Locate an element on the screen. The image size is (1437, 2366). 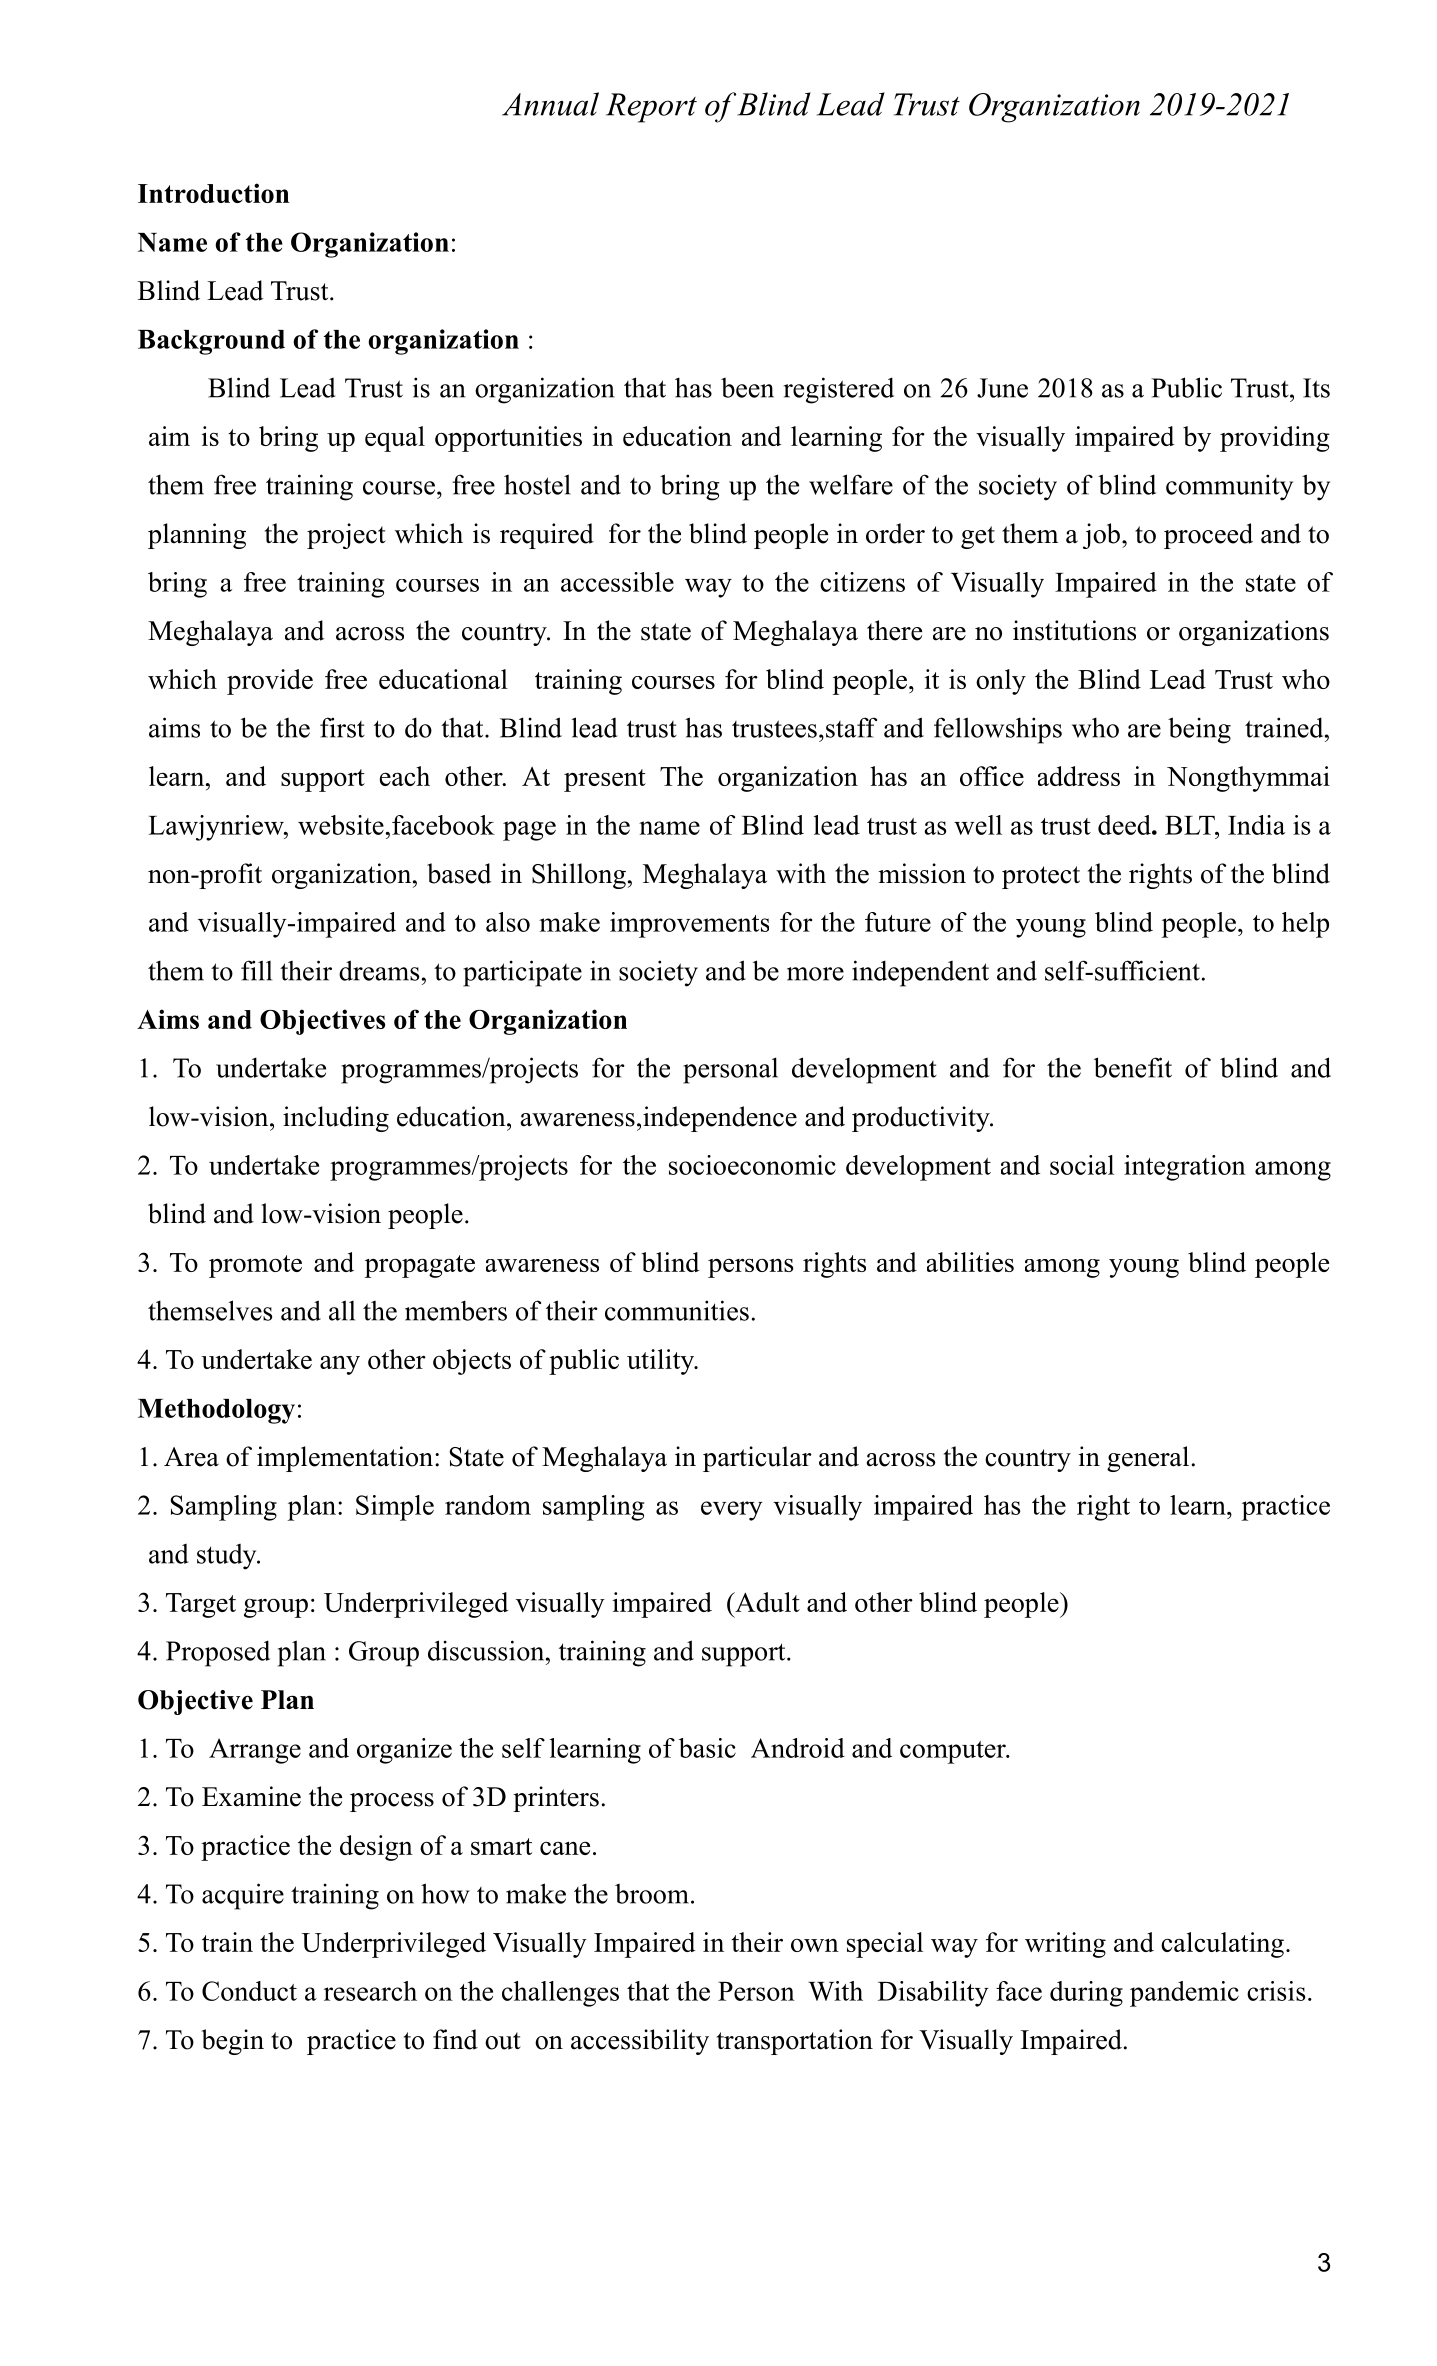
including is located at coordinates (336, 1119).
